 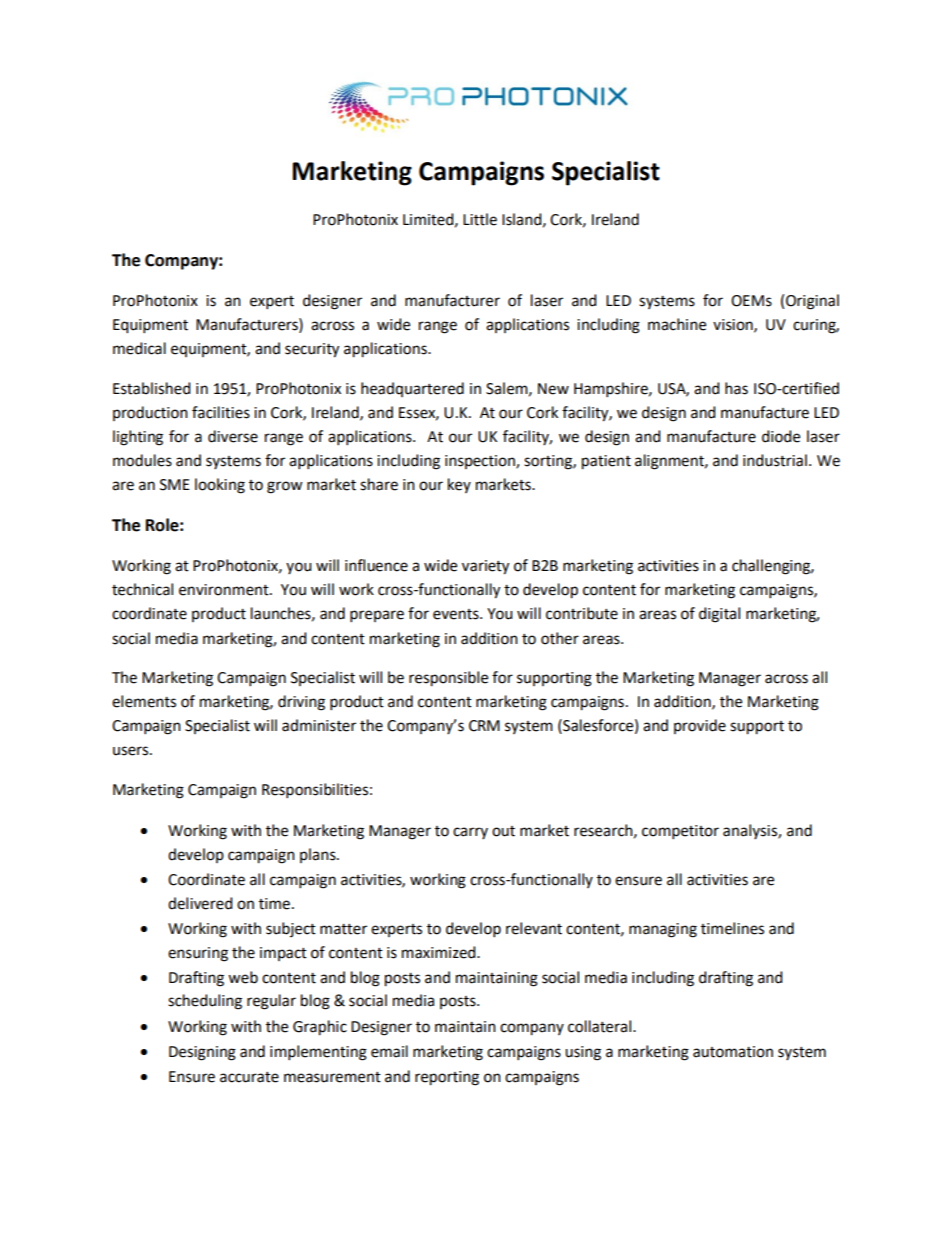 I want to click on competitor, so click(x=680, y=832).
